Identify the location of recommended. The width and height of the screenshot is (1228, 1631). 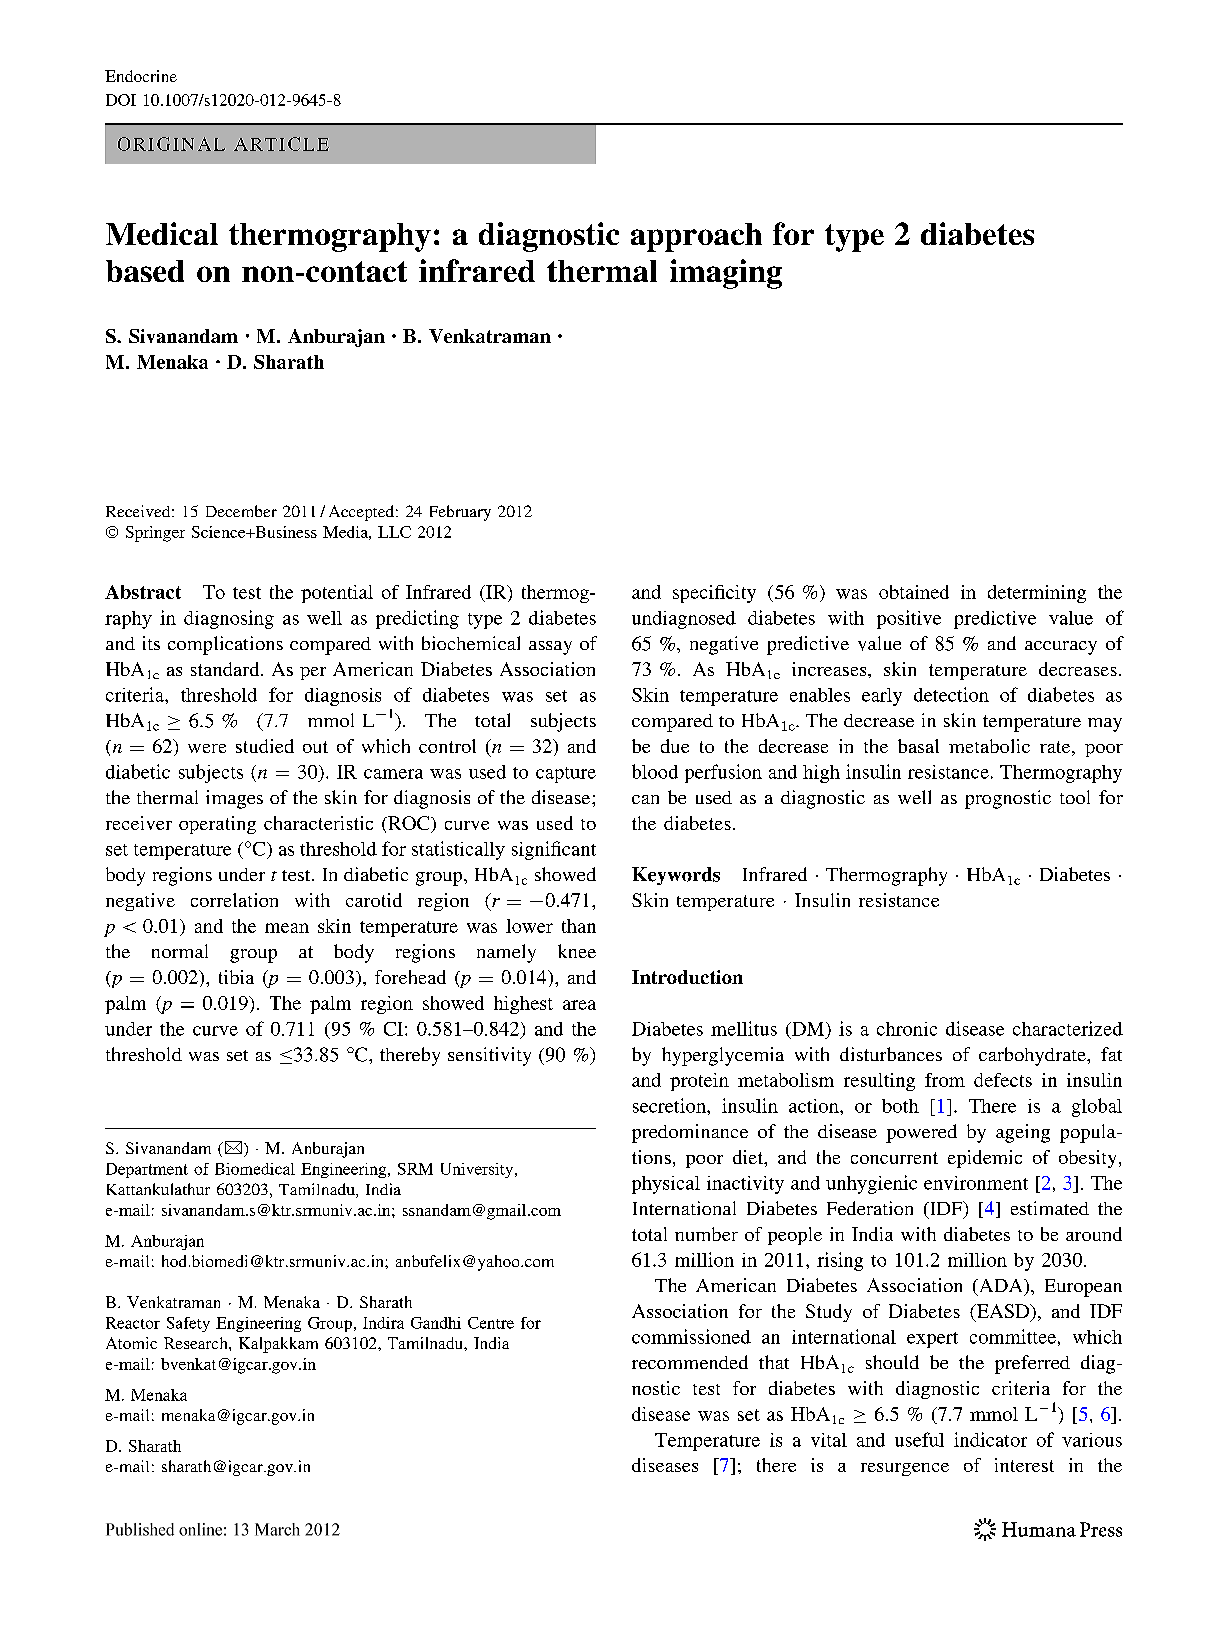
(690, 1362).
